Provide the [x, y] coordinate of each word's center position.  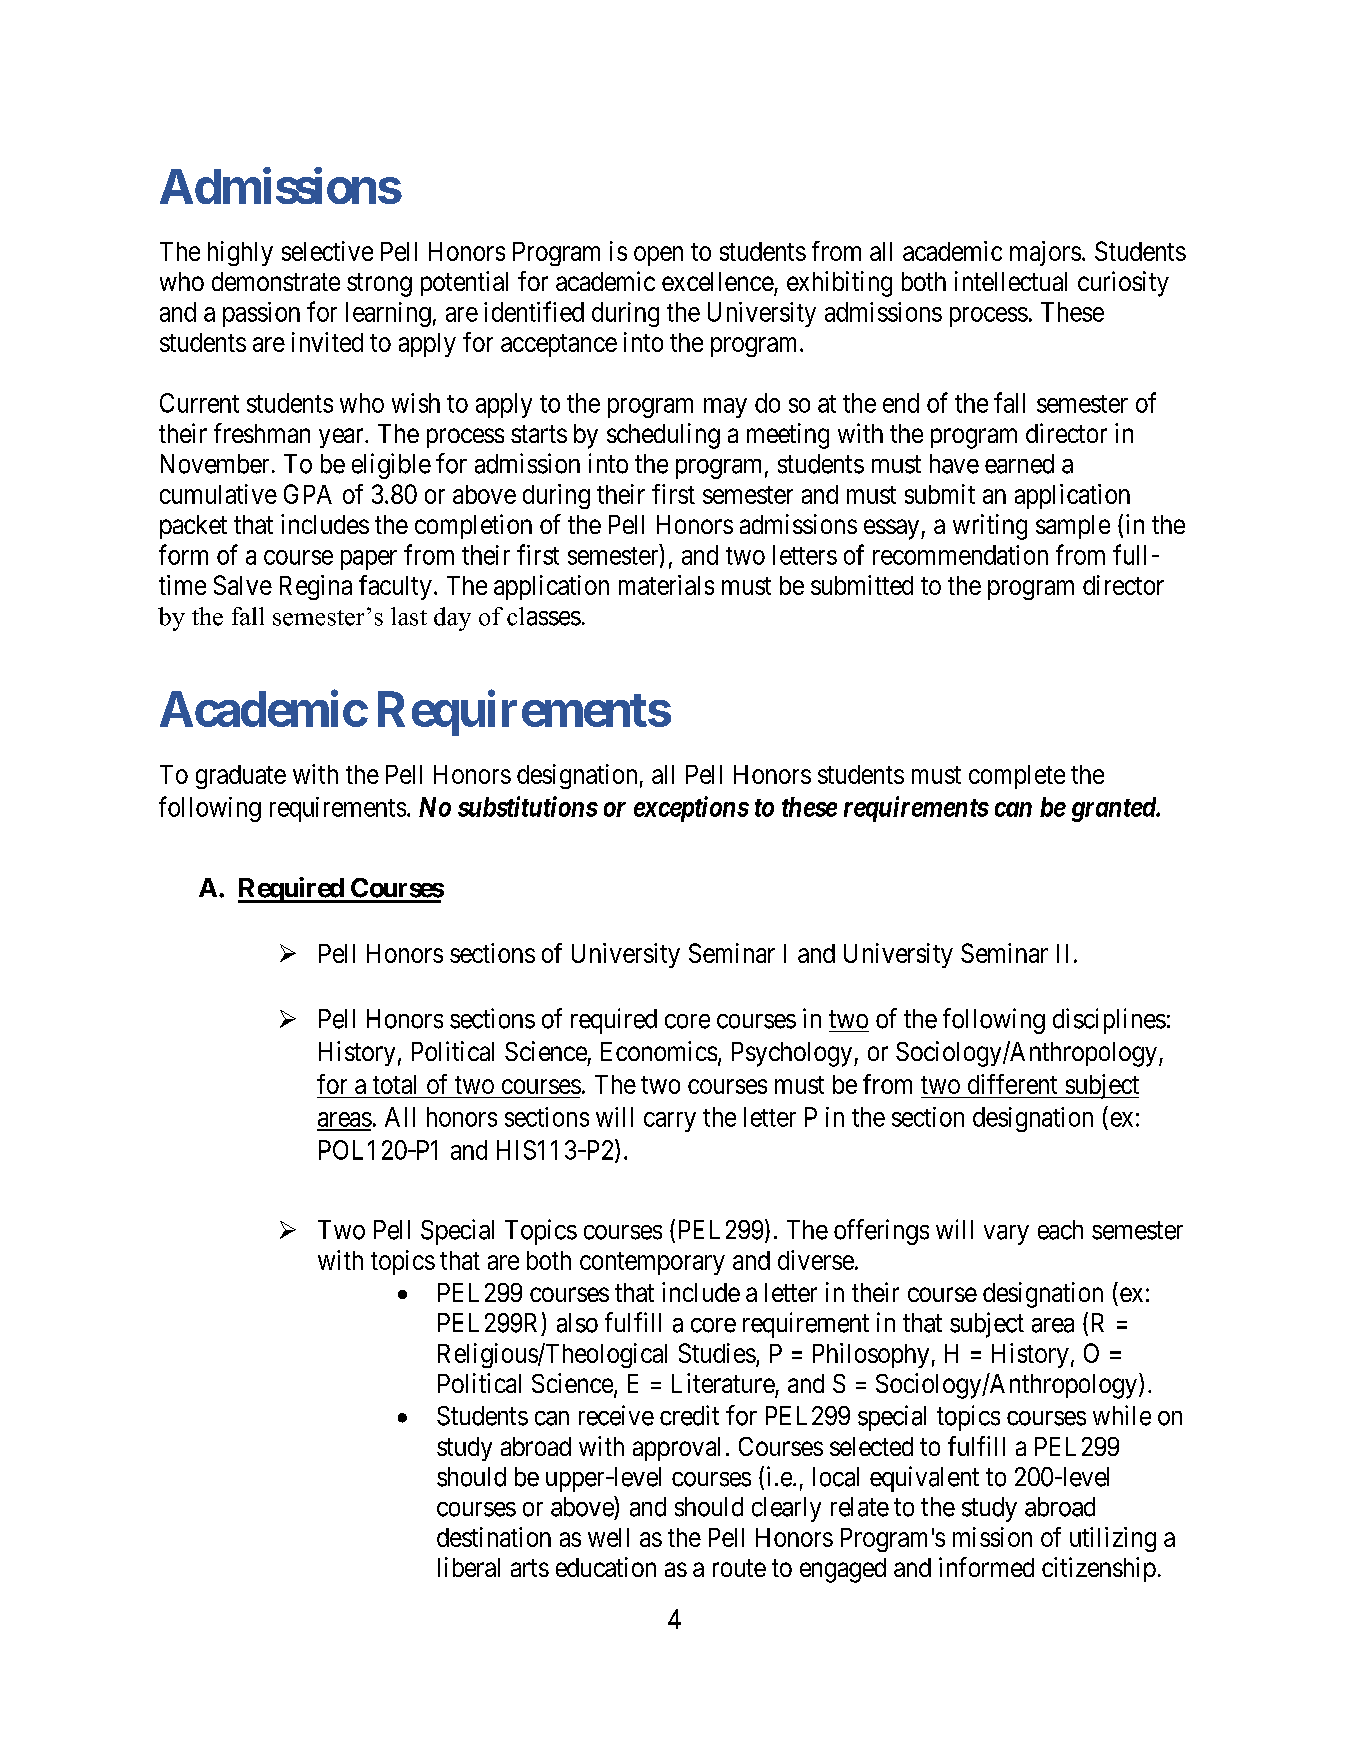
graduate [241, 777]
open [658, 256]
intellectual [1011, 281]
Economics [659, 1051]
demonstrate [276, 281]
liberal [469, 1567]
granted [1115, 809]
